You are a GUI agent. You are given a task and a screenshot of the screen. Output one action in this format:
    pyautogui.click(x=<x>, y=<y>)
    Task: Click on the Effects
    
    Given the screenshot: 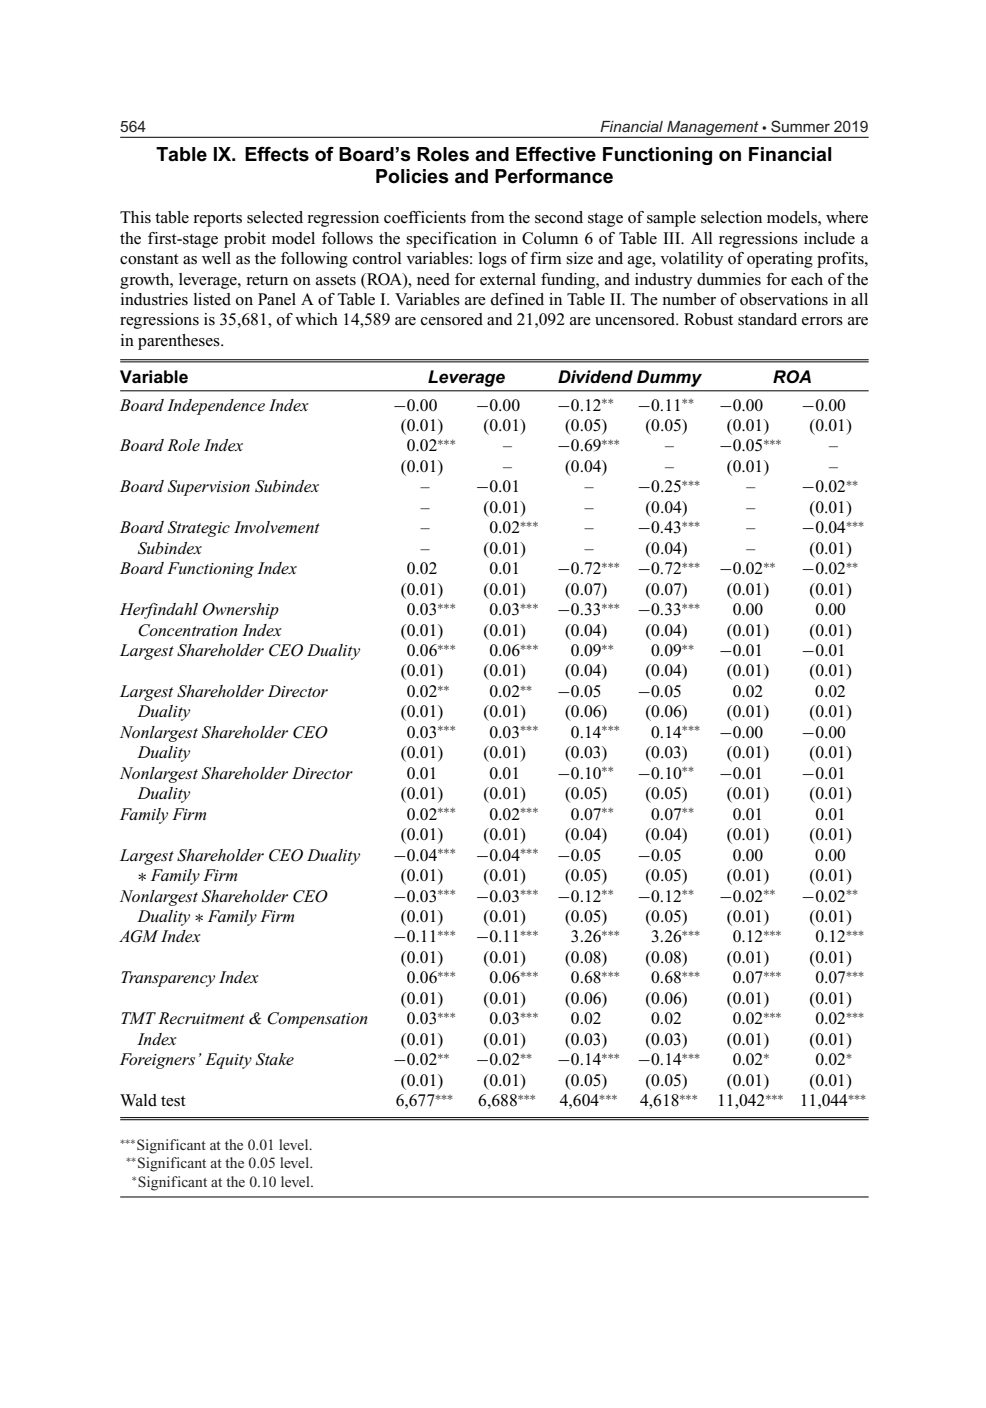 What is the action you would take?
    pyautogui.click(x=277, y=154)
